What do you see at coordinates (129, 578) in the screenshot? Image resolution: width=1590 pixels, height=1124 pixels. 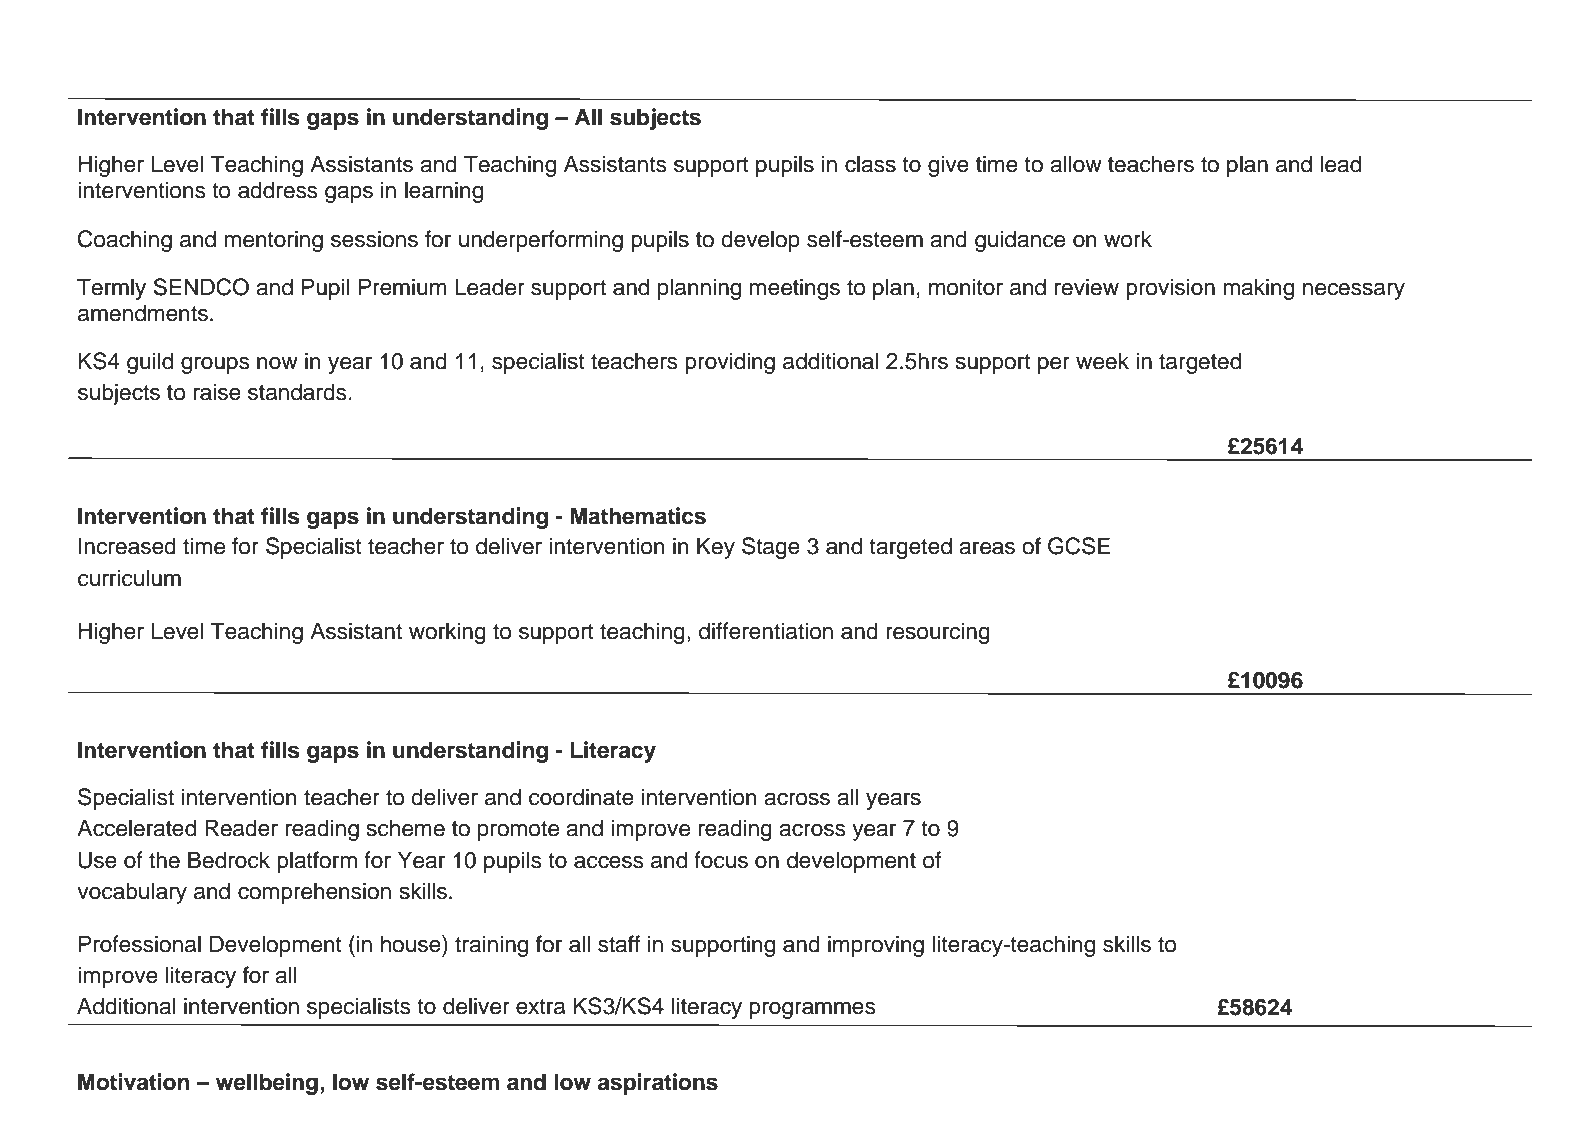 I see `curriculum` at bounding box center [129, 578].
